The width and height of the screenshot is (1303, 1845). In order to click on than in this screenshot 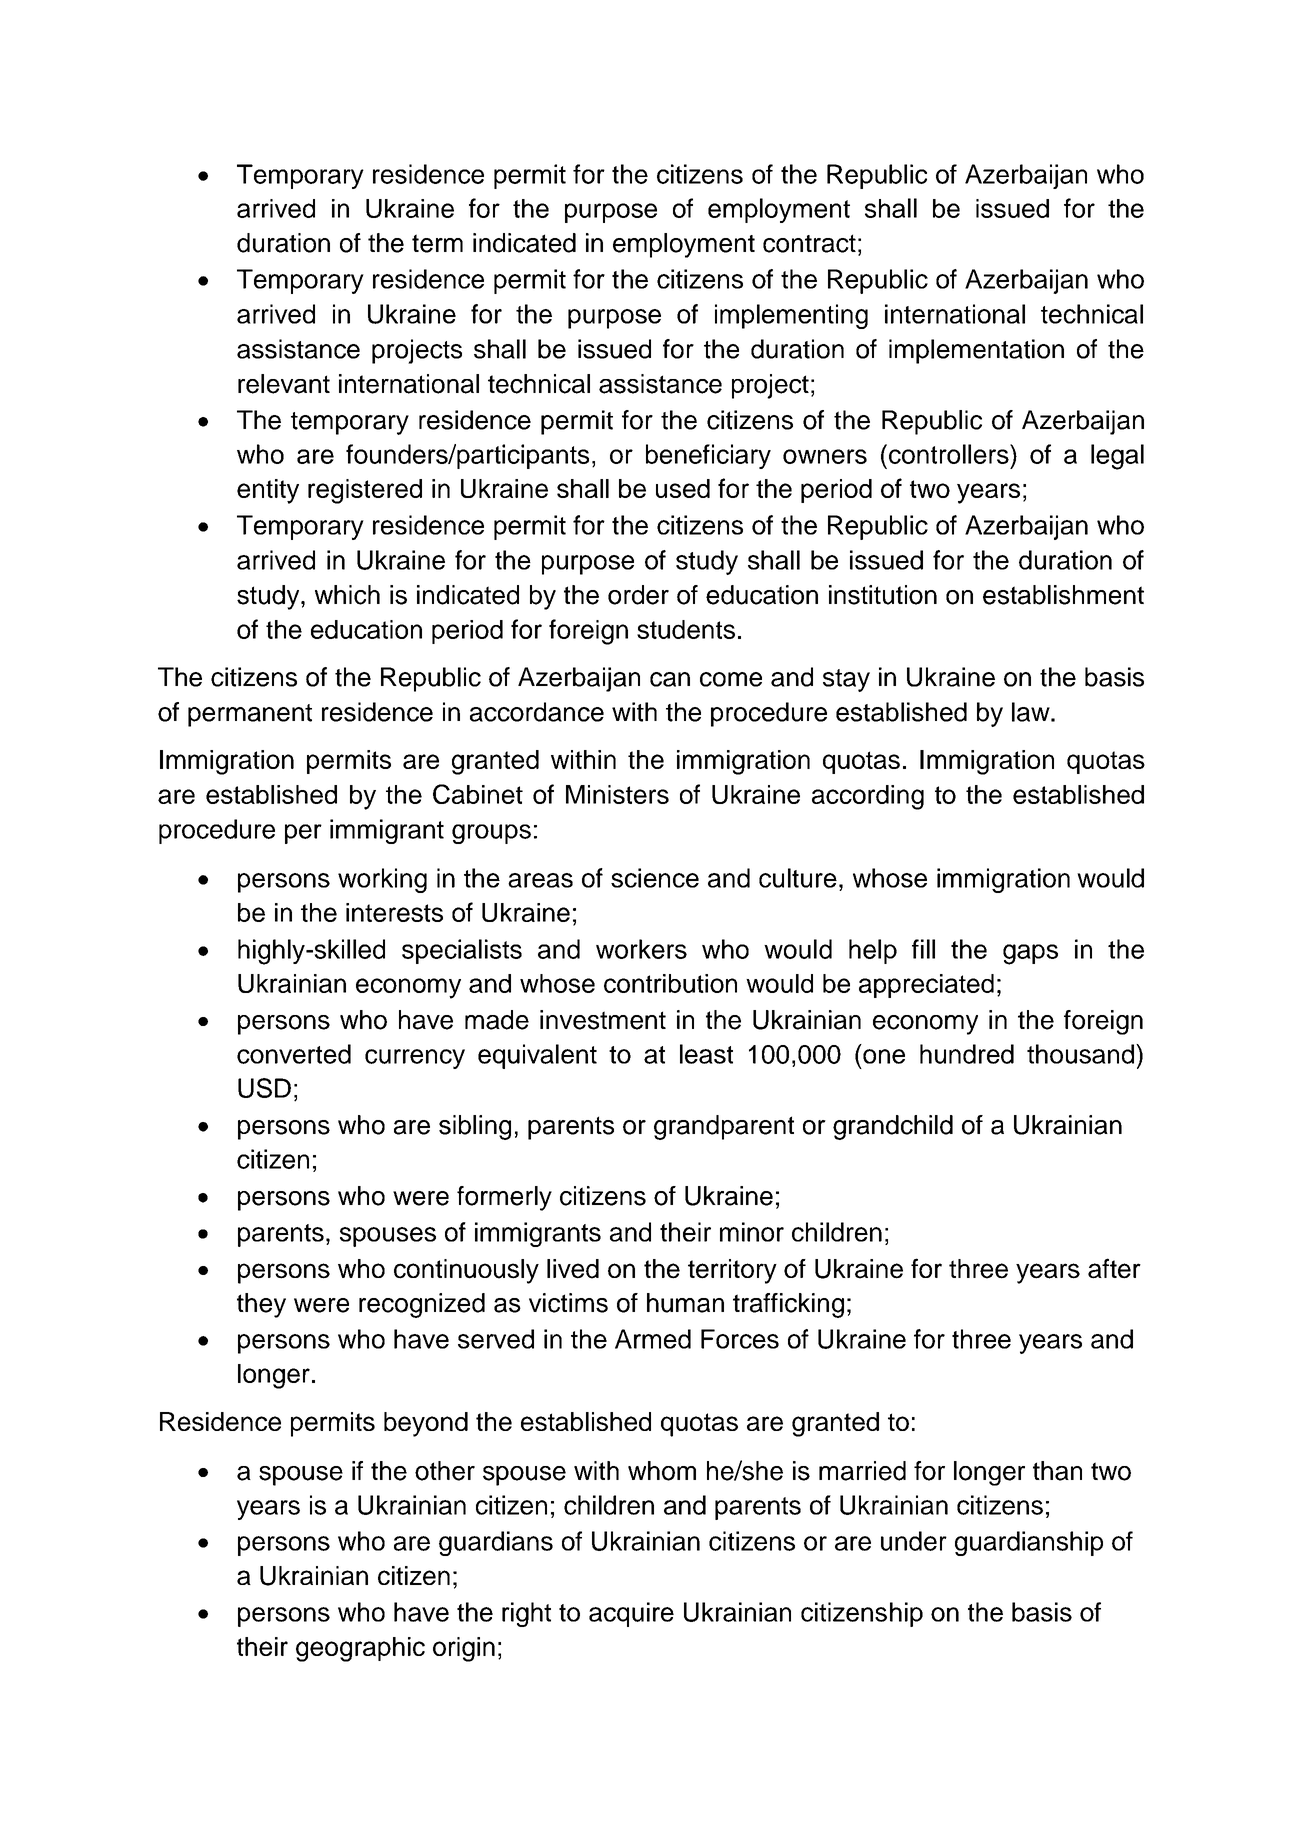, I will do `click(1057, 1471)`.
